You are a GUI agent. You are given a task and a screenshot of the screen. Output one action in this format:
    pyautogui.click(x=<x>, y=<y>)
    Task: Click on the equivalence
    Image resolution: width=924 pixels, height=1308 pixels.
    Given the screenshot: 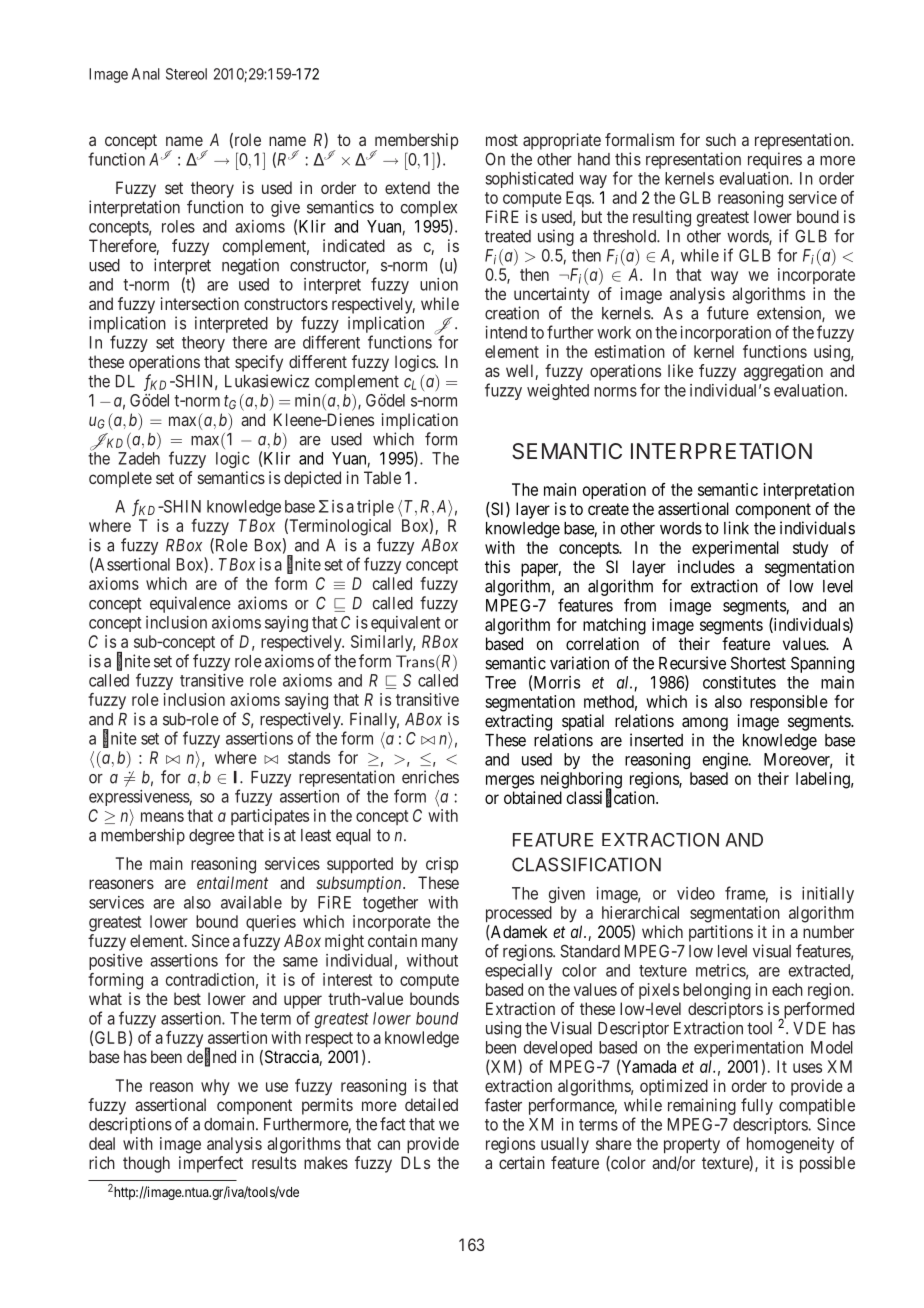 What is the action you would take?
    pyautogui.click(x=190, y=604)
